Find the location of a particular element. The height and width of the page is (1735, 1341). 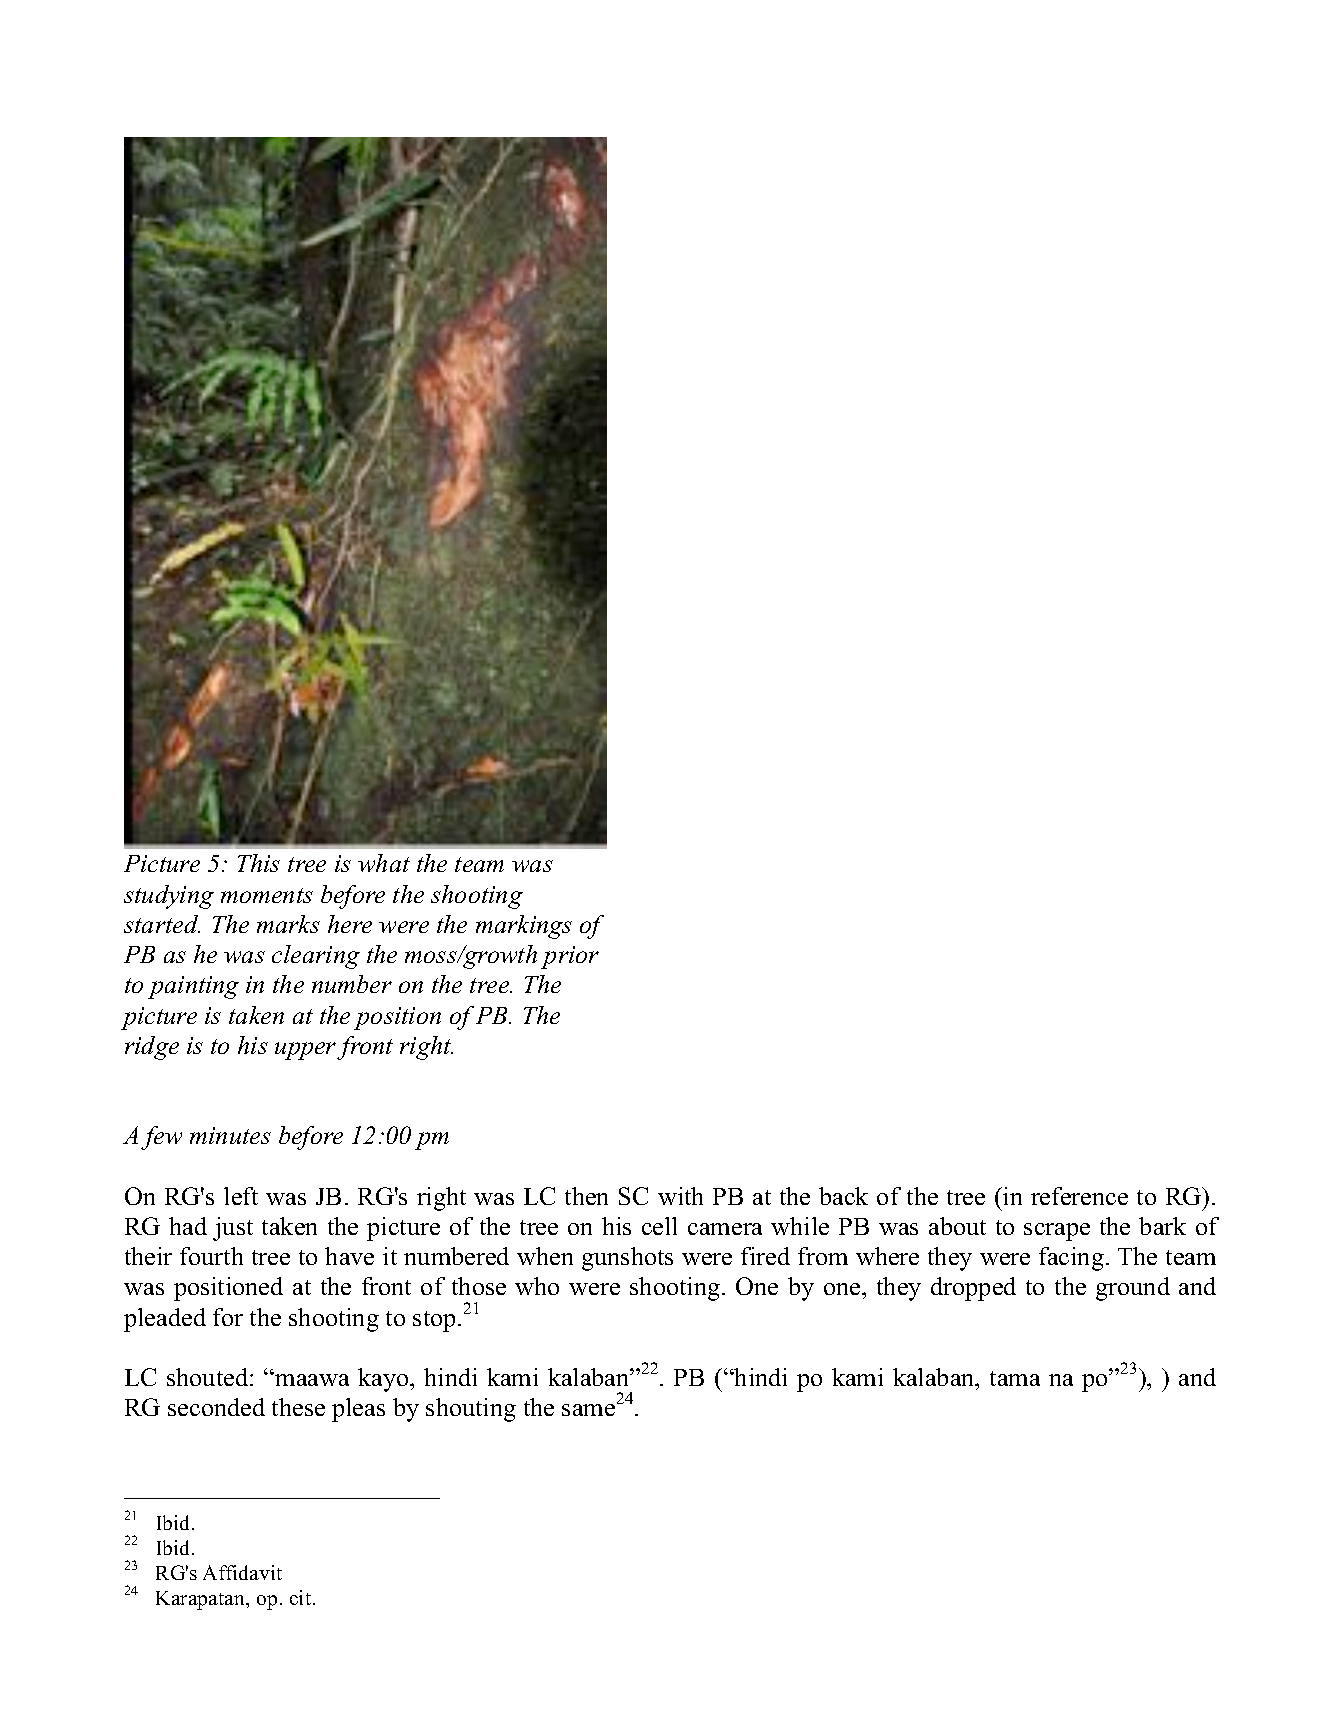

markings is located at coordinates (524, 927).
